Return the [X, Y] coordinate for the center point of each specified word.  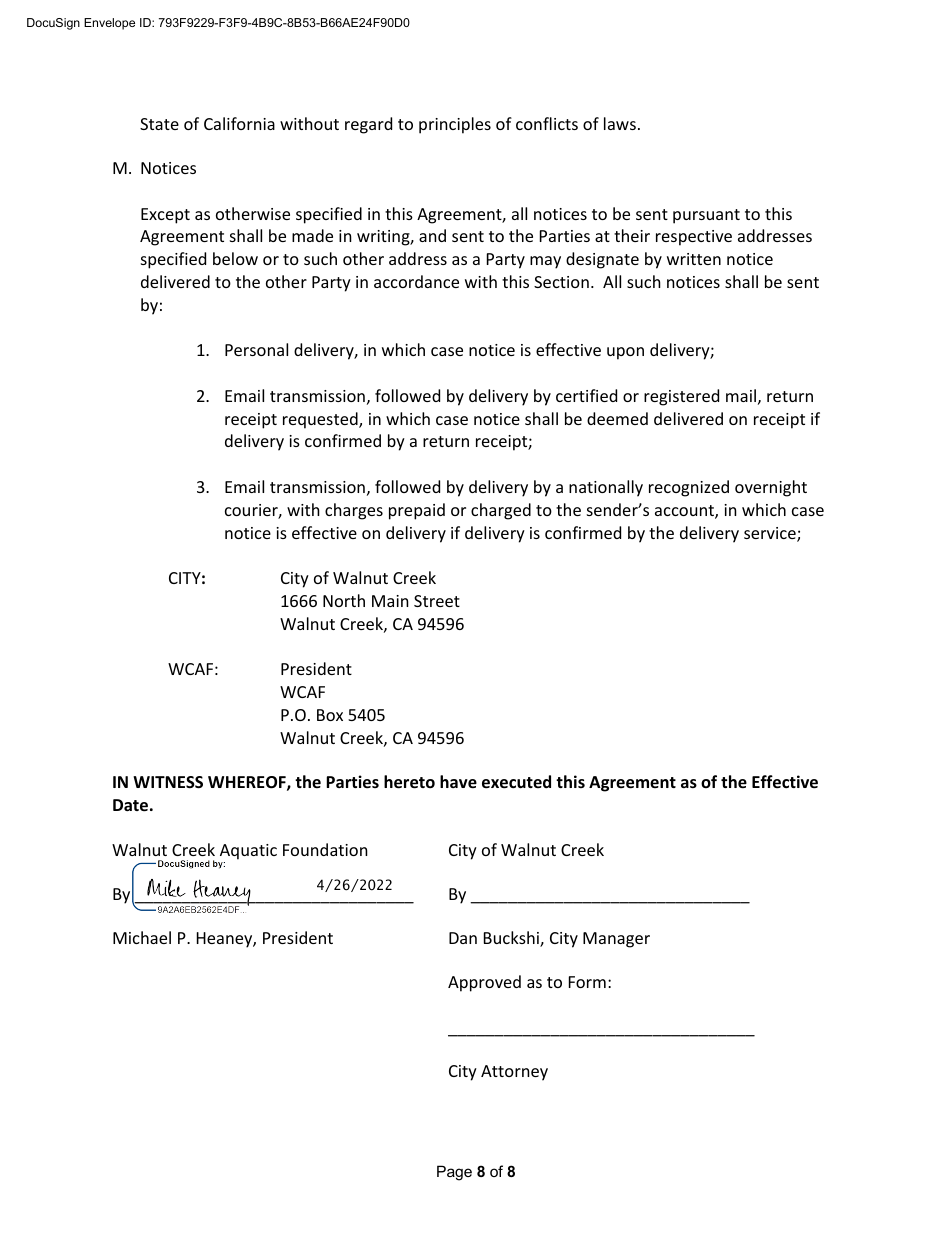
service [771, 534]
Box [330, 715]
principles [455, 125]
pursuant [706, 216]
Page [454, 1173]
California [239, 123]
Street [437, 601]
